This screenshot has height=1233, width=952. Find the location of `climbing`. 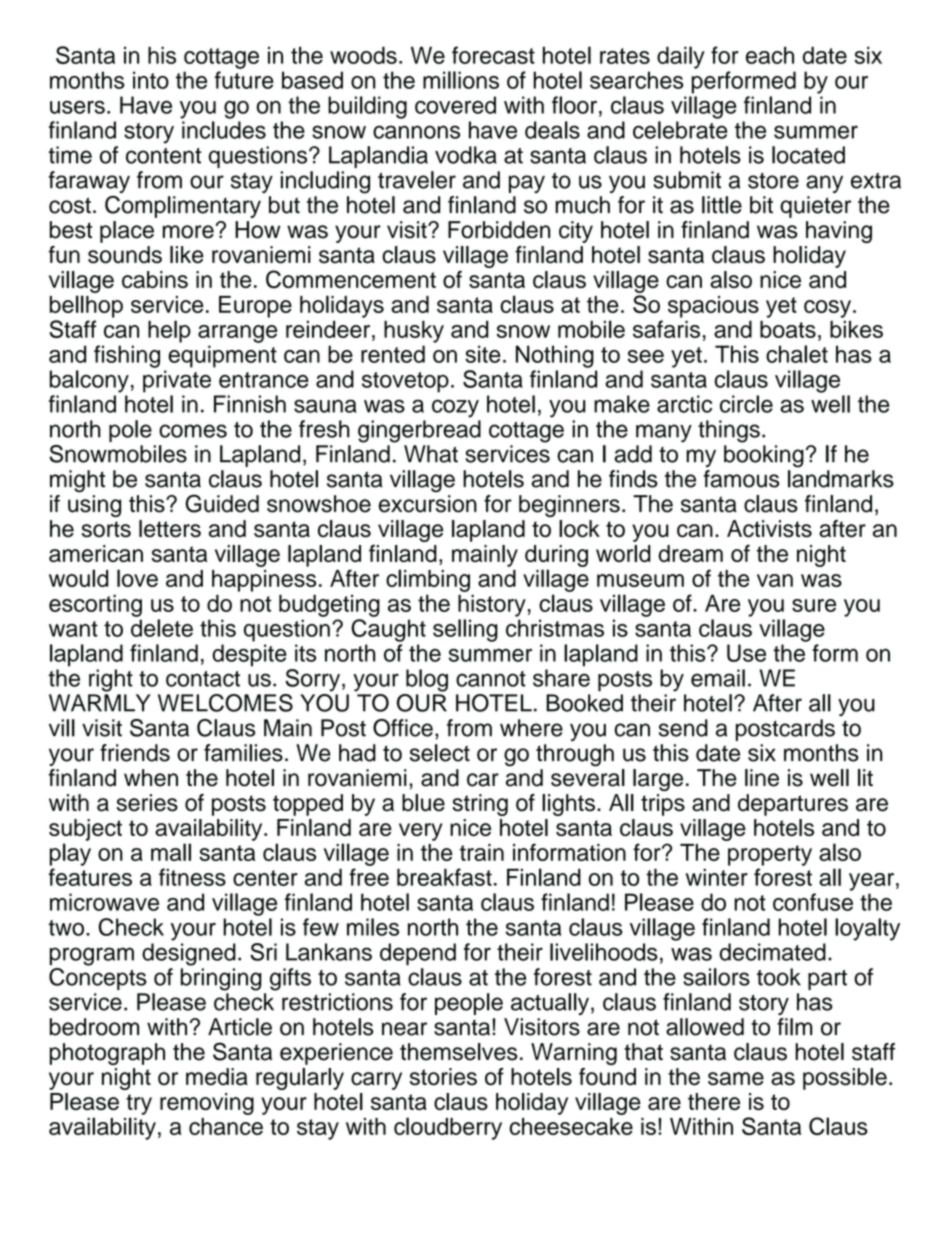

climbing is located at coordinates (428, 580).
